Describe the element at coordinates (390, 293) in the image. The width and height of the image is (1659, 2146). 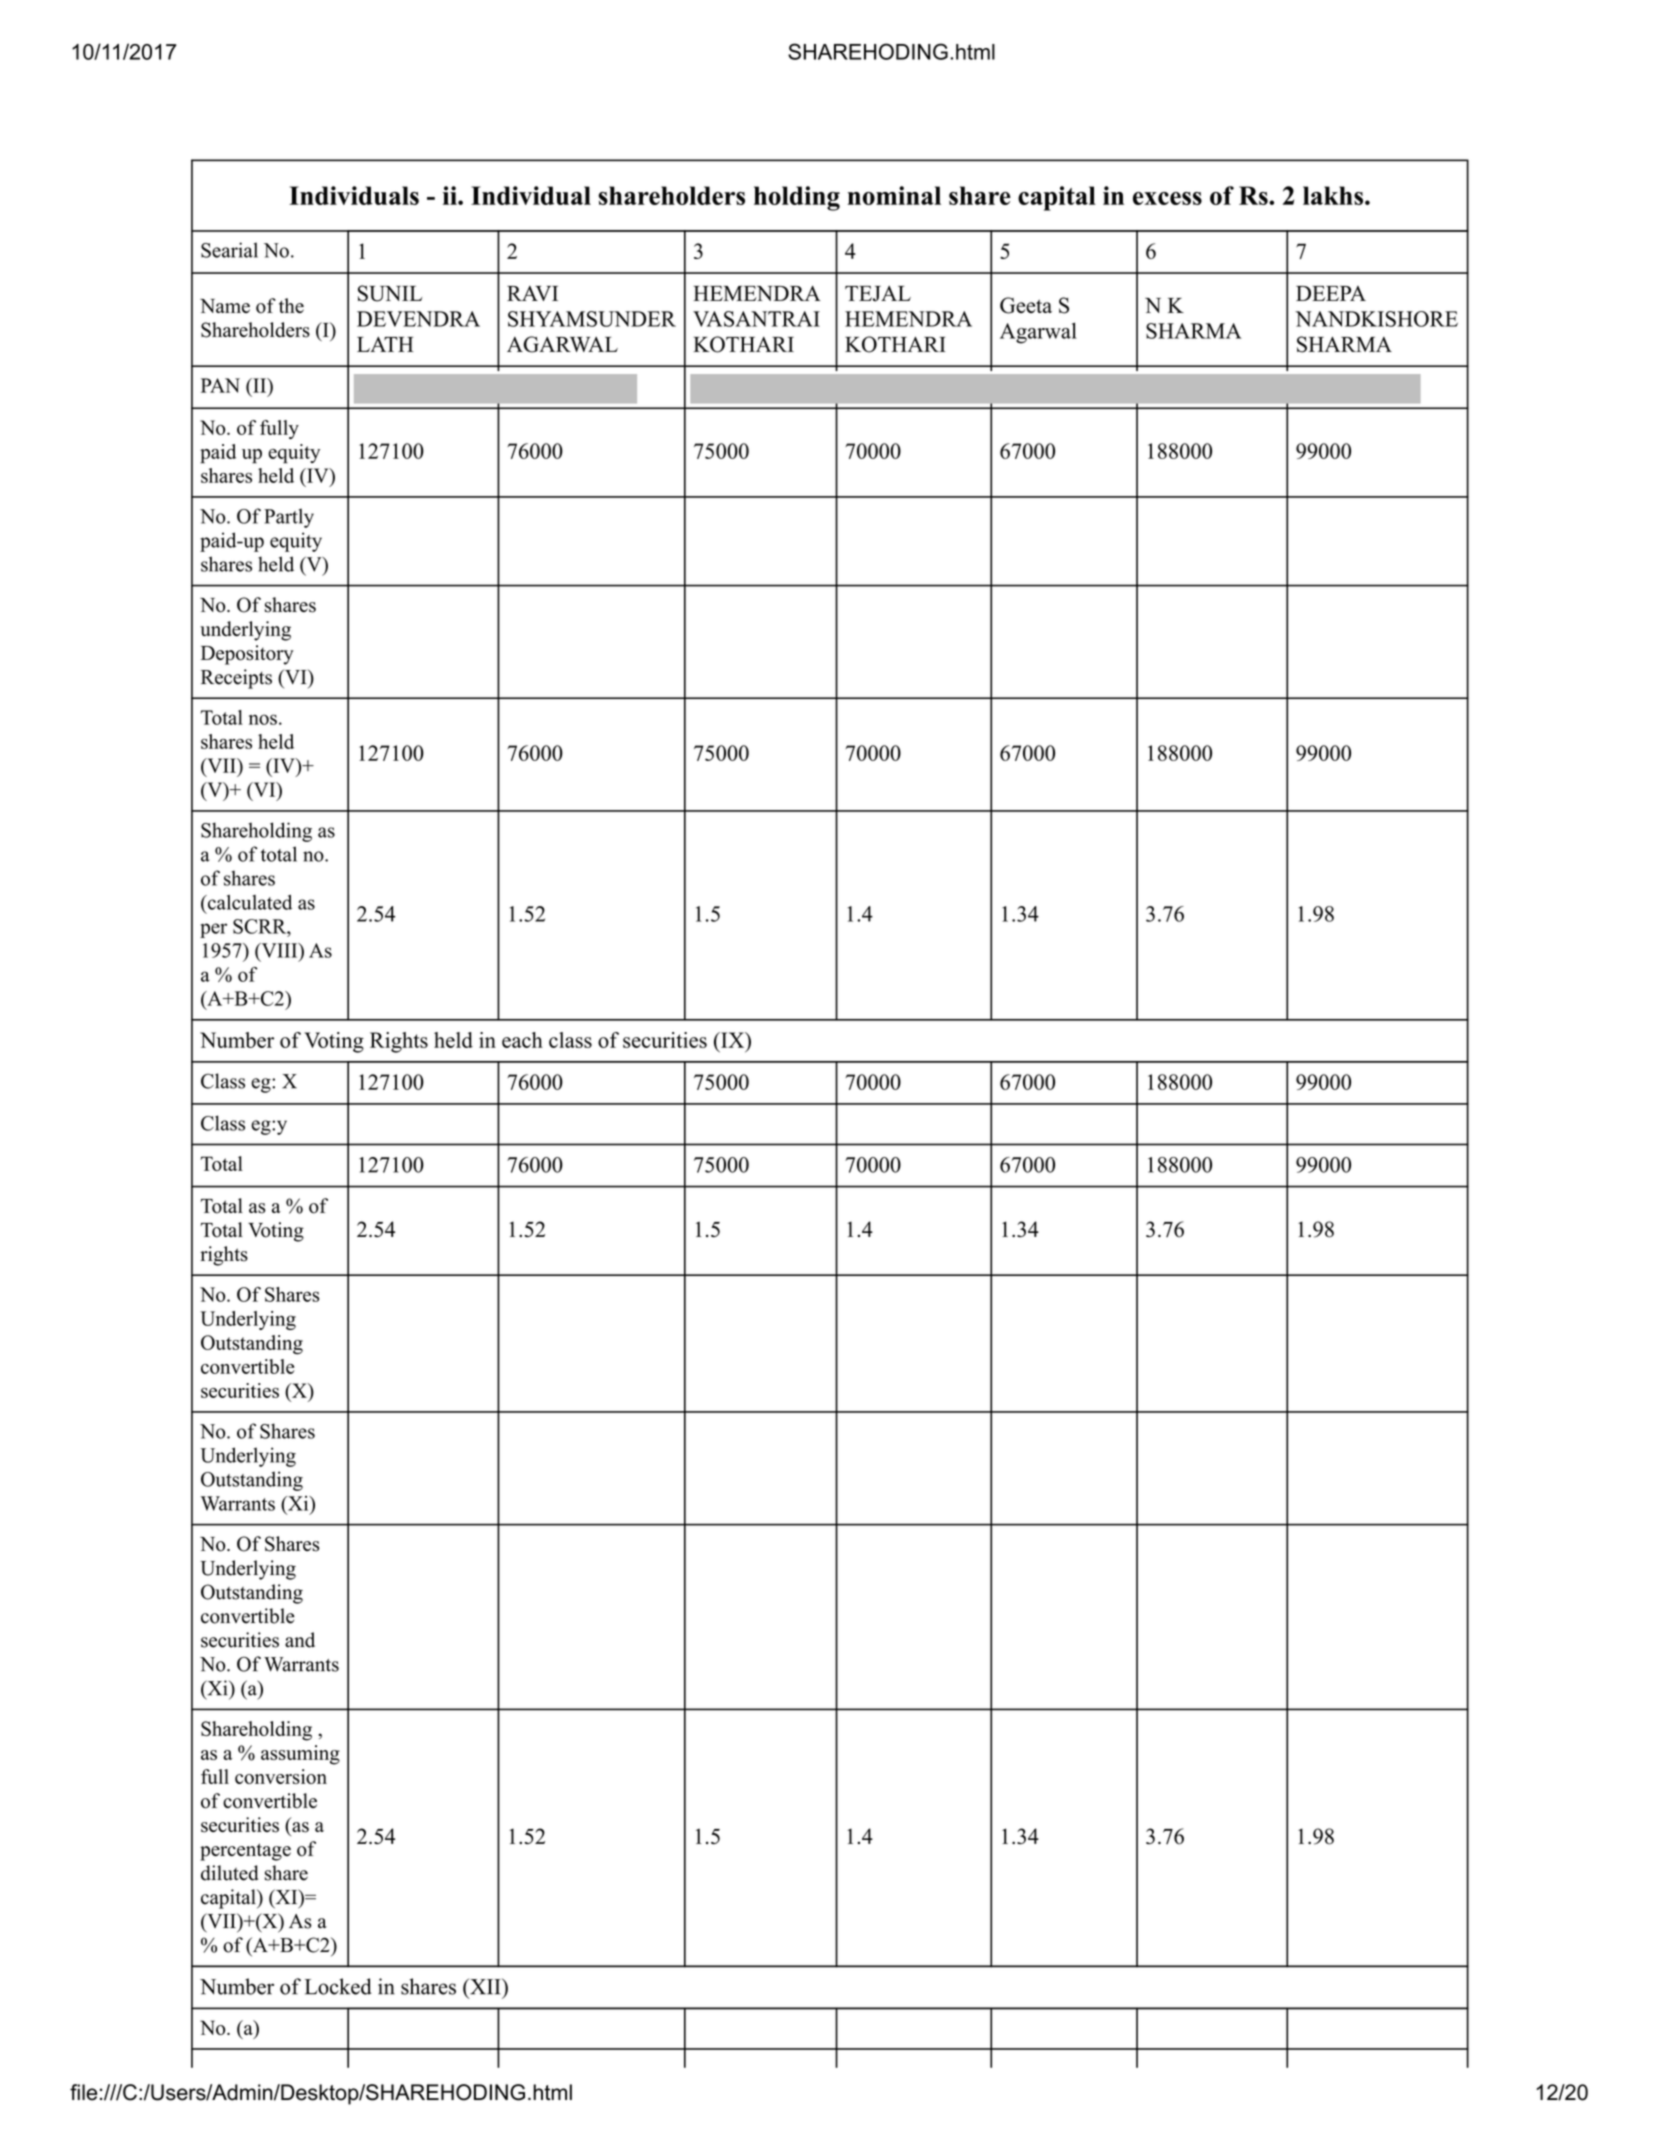
I see `SUNIL` at that location.
